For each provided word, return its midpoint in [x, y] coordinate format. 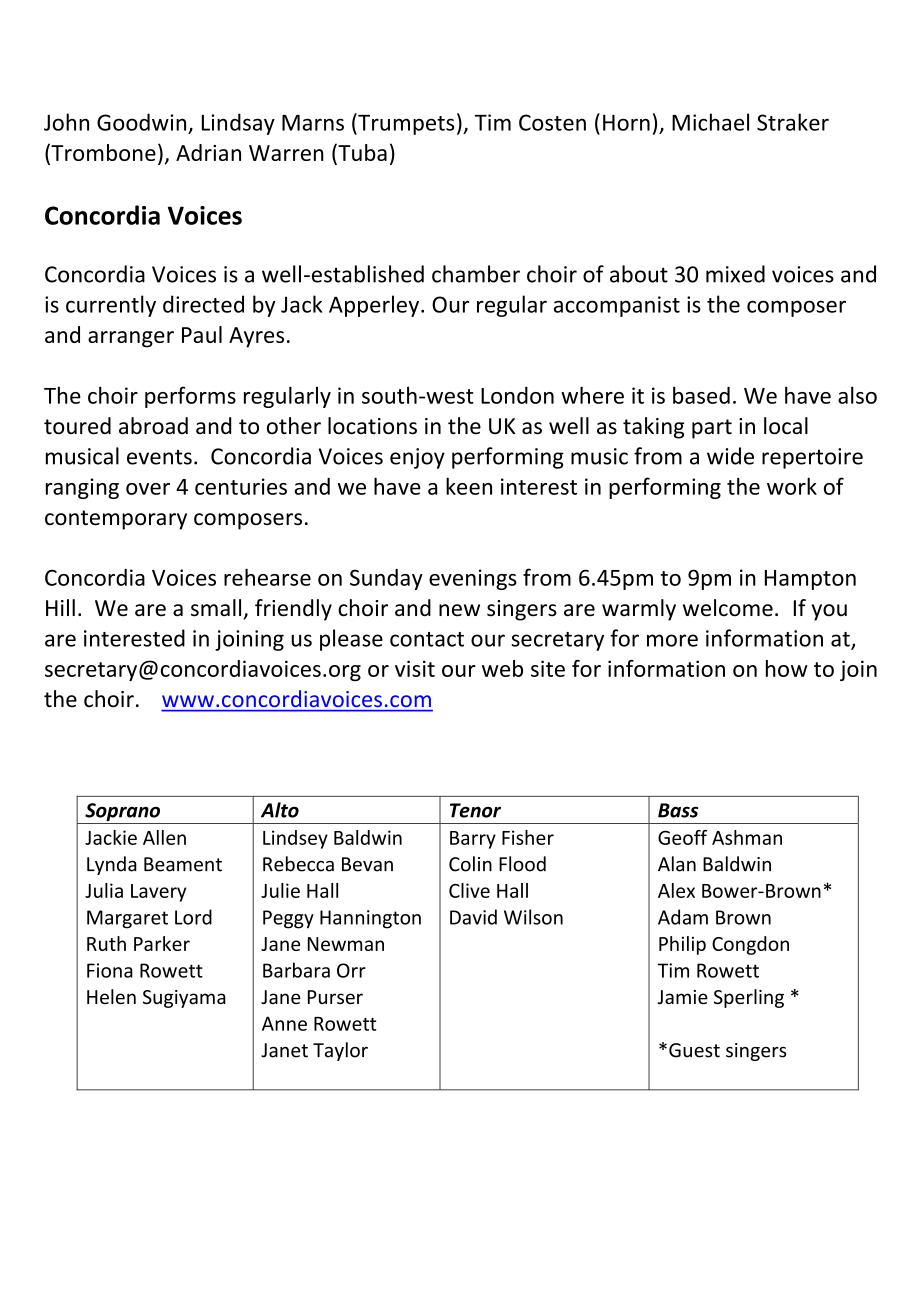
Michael [710, 122]
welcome [728, 608]
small [216, 608]
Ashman [747, 837]
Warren [286, 153]
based [701, 395]
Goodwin [141, 122]
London [517, 395]
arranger [131, 339]
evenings [473, 579]
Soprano [123, 813]
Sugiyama [184, 999]
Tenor [475, 810]
